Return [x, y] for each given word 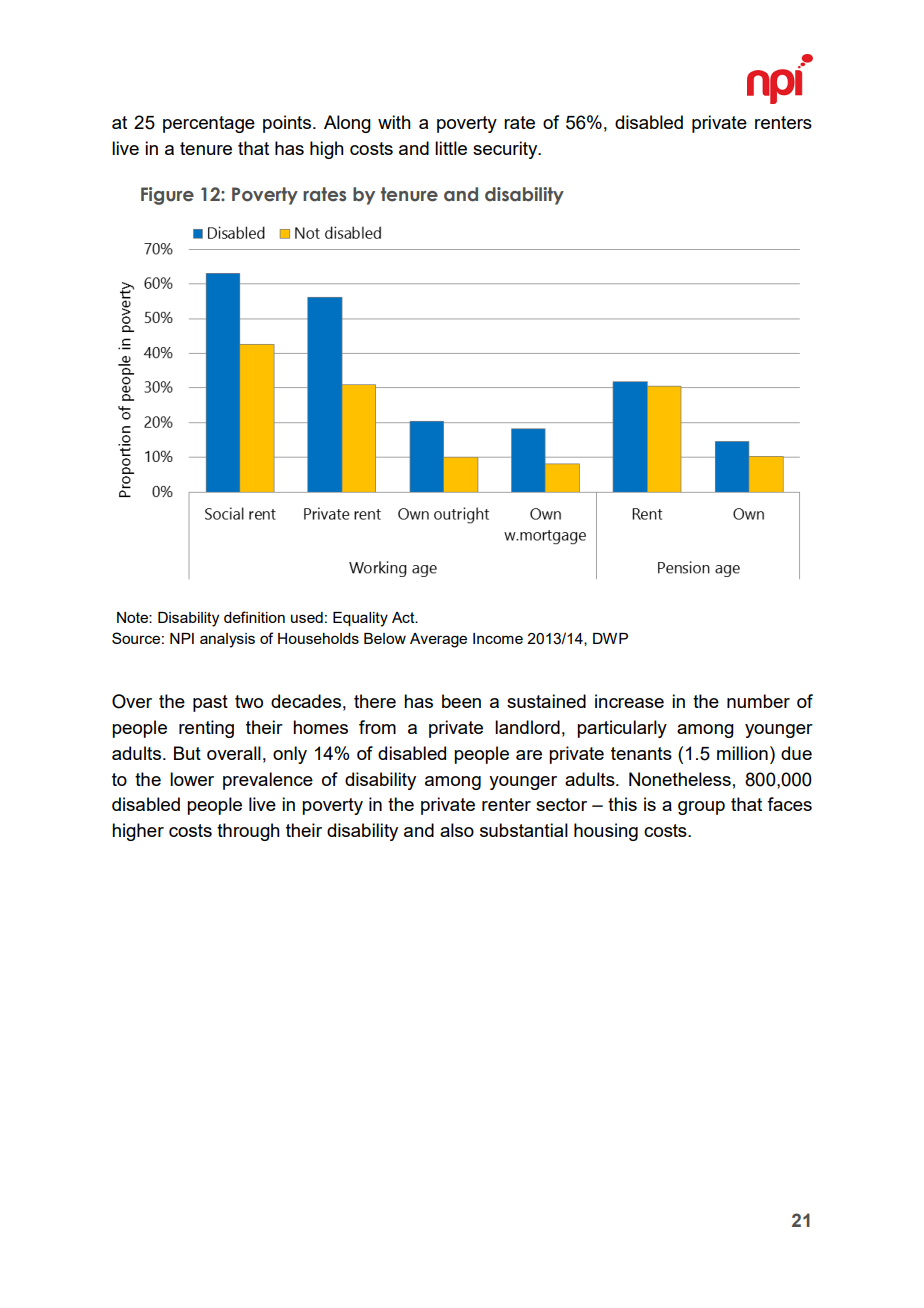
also [457, 830]
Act [404, 617]
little [451, 148]
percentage [209, 124]
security [506, 150]
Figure [167, 196]
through [248, 832]
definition [254, 617]
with [394, 122]
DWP [610, 638]
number [758, 701]
